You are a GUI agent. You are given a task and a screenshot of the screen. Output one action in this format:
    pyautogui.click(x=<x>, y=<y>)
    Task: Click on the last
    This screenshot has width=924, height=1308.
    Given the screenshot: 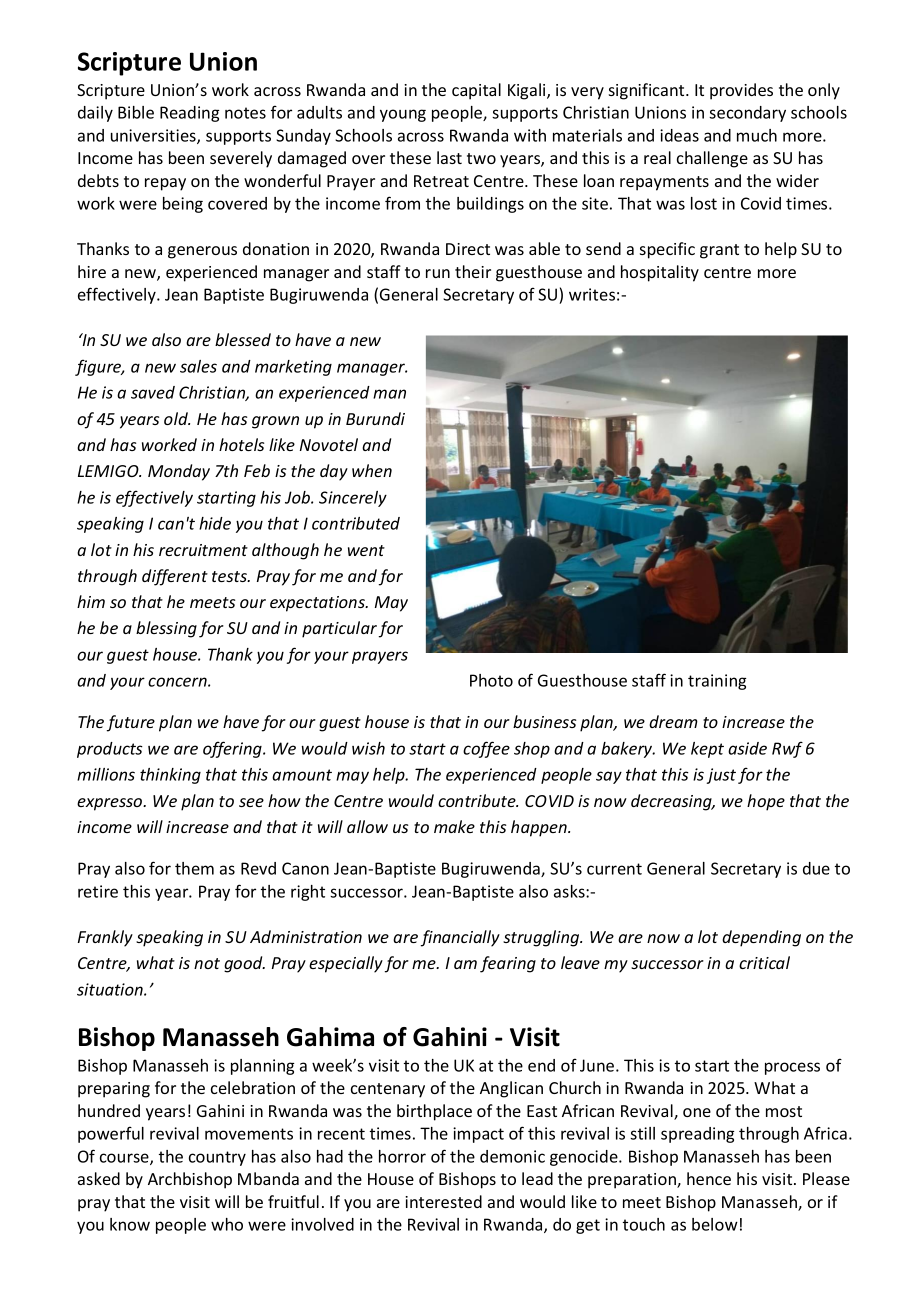 What is the action you would take?
    pyautogui.click(x=449, y=157)
